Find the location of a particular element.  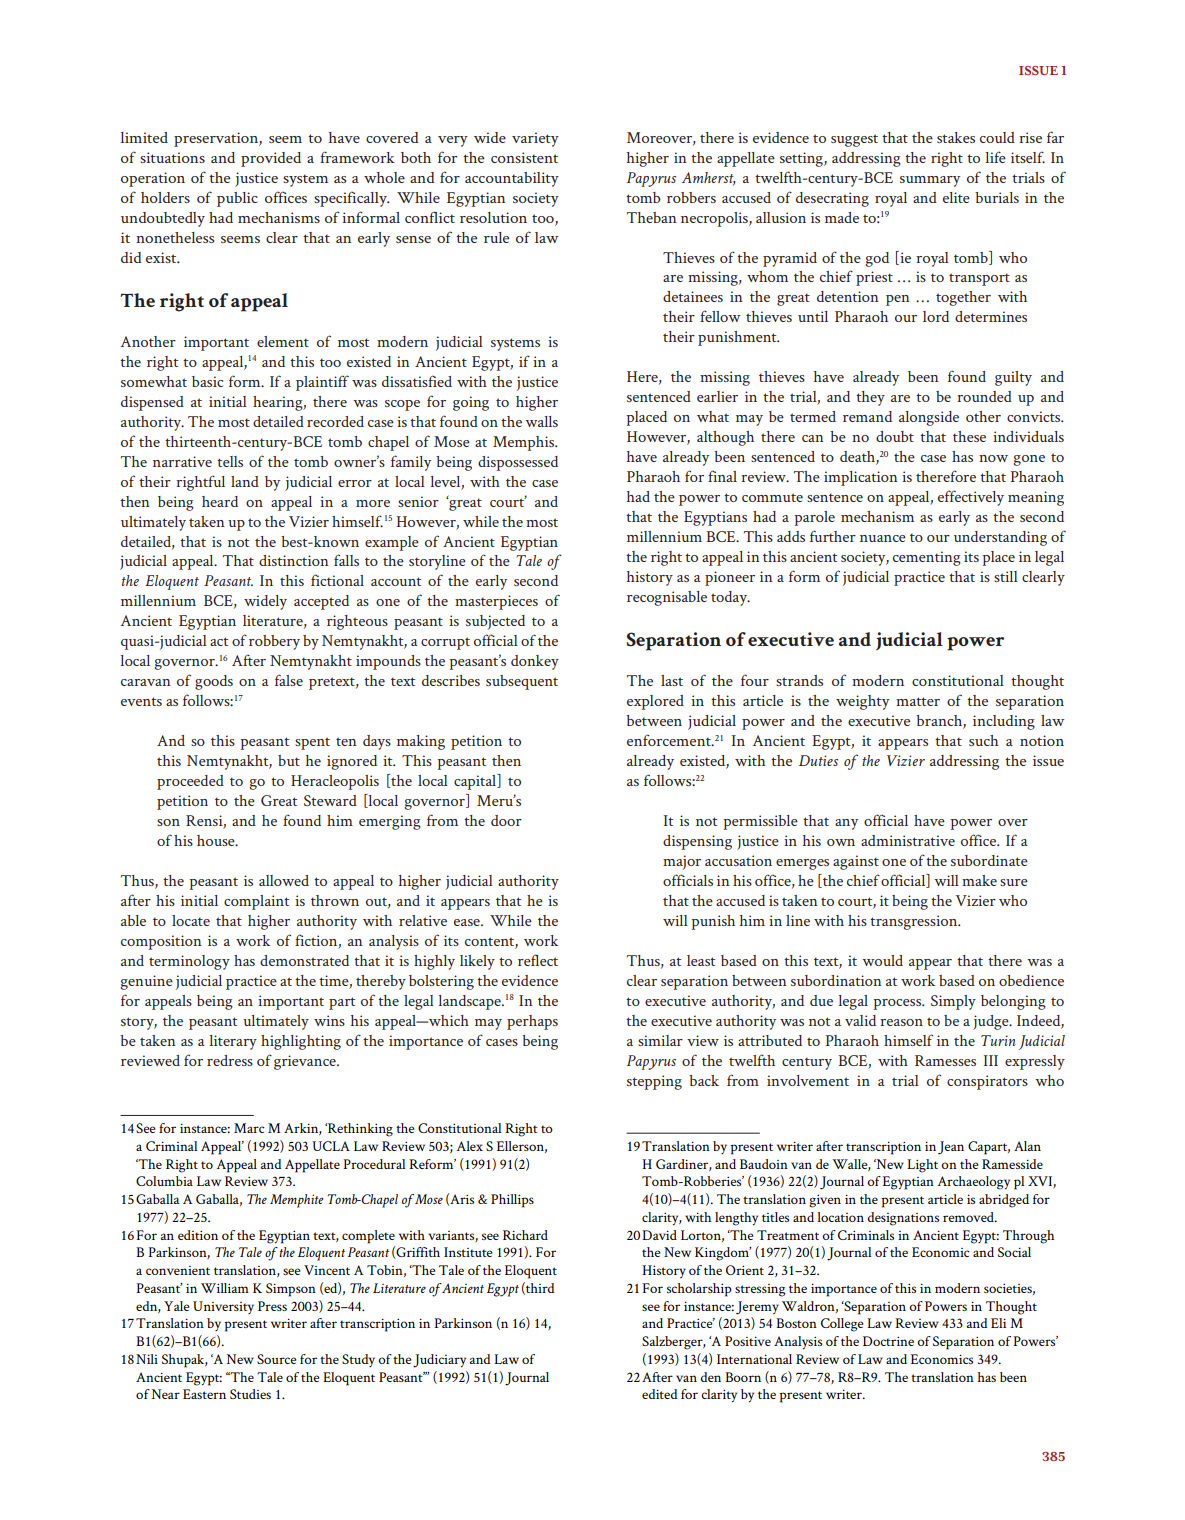

summary is located at coordinates (930, 181).
